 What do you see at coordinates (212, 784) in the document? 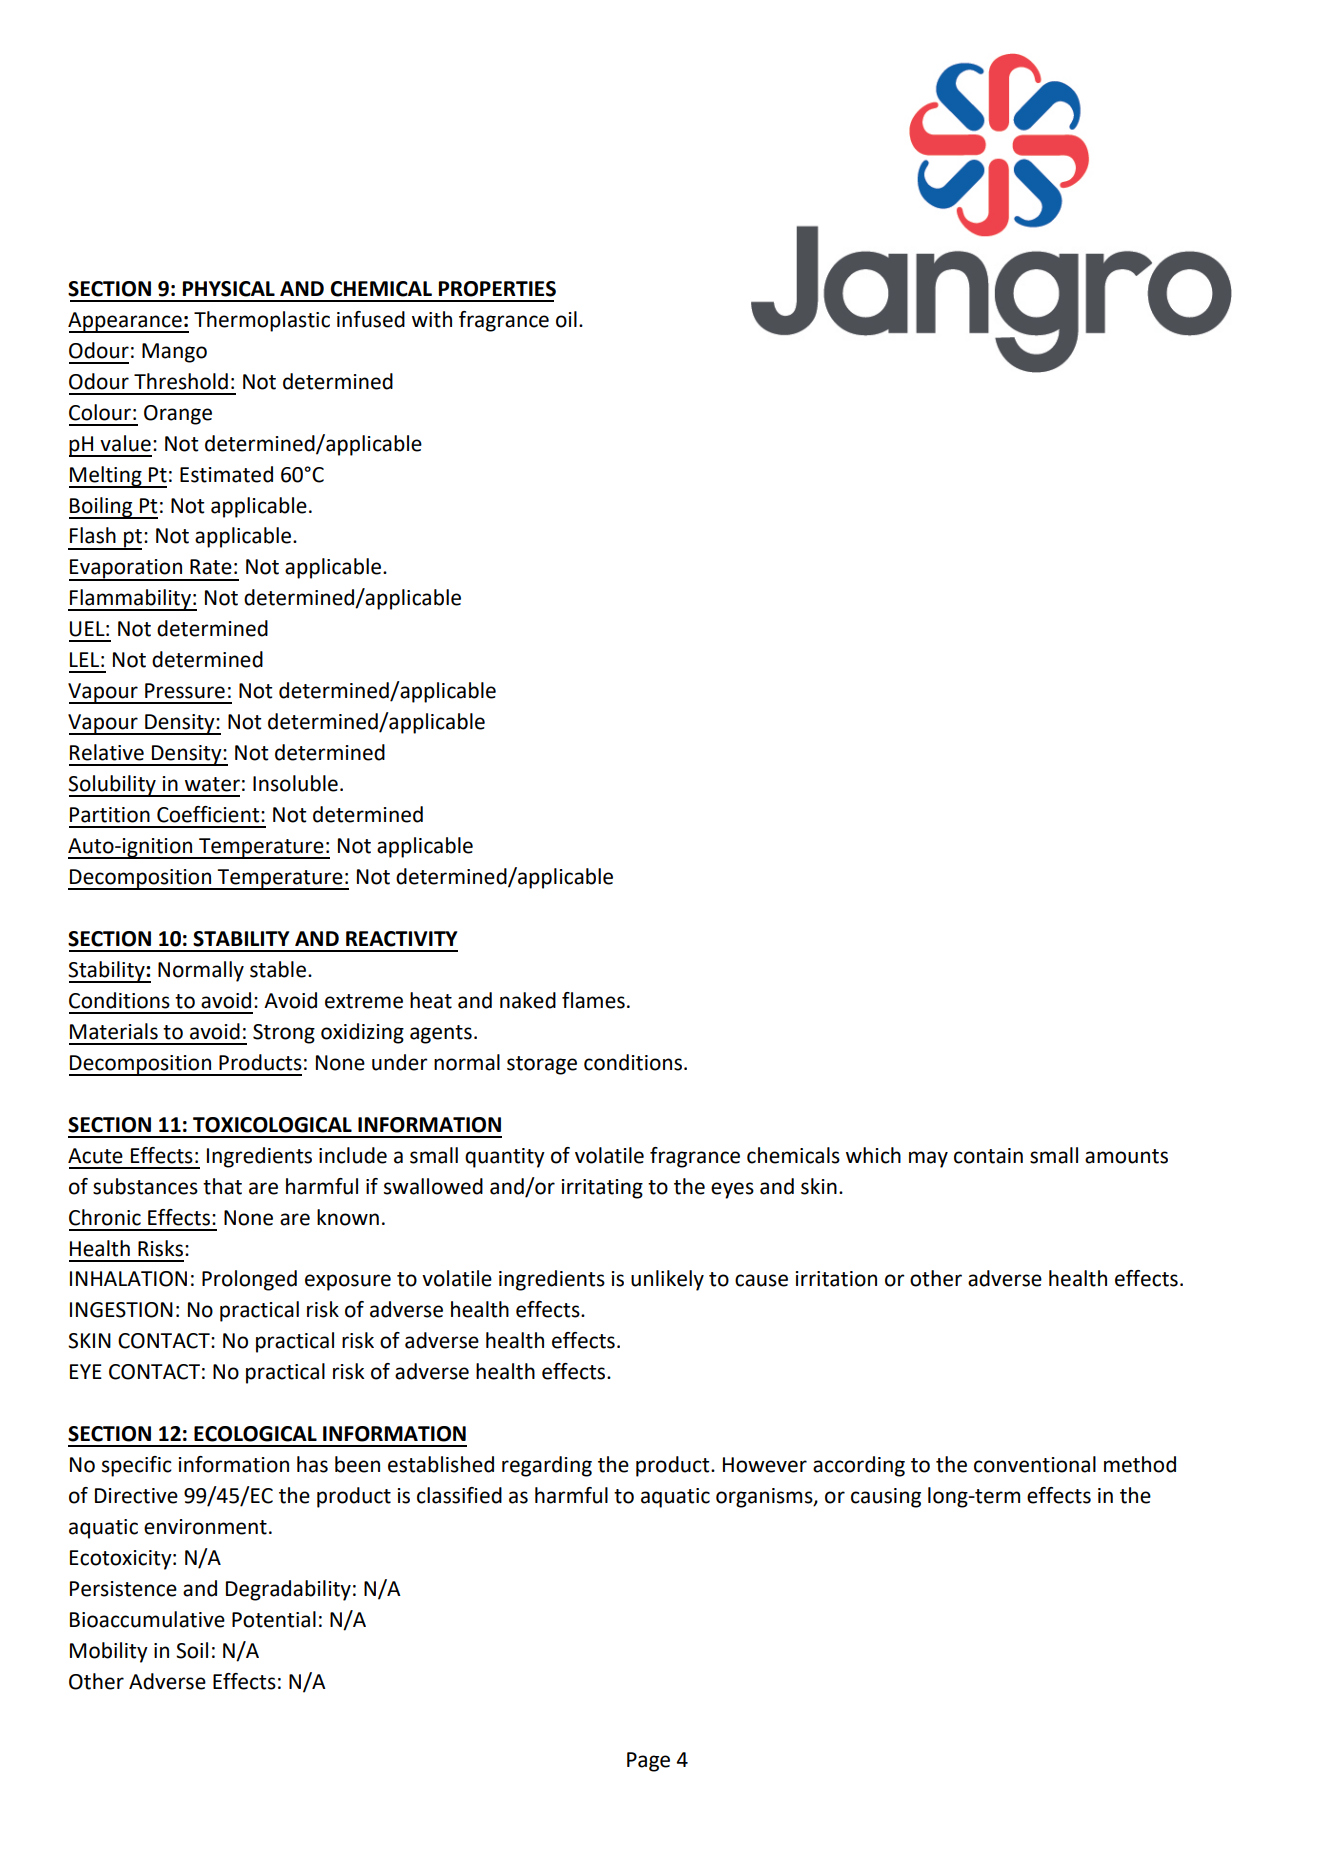
I see `water` at bounding box center [212, 784].
